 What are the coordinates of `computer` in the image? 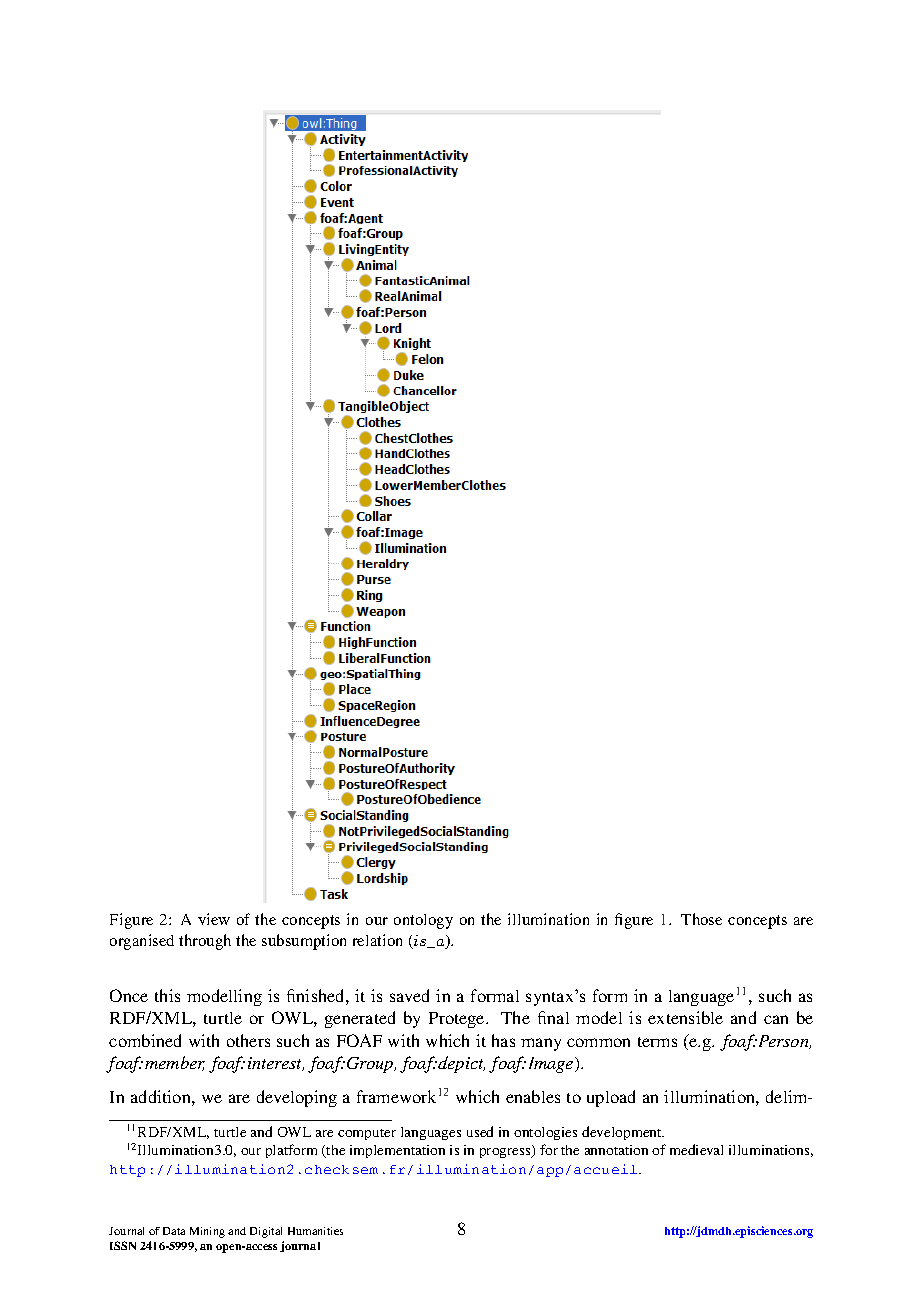 It's located at (367, 1134).
